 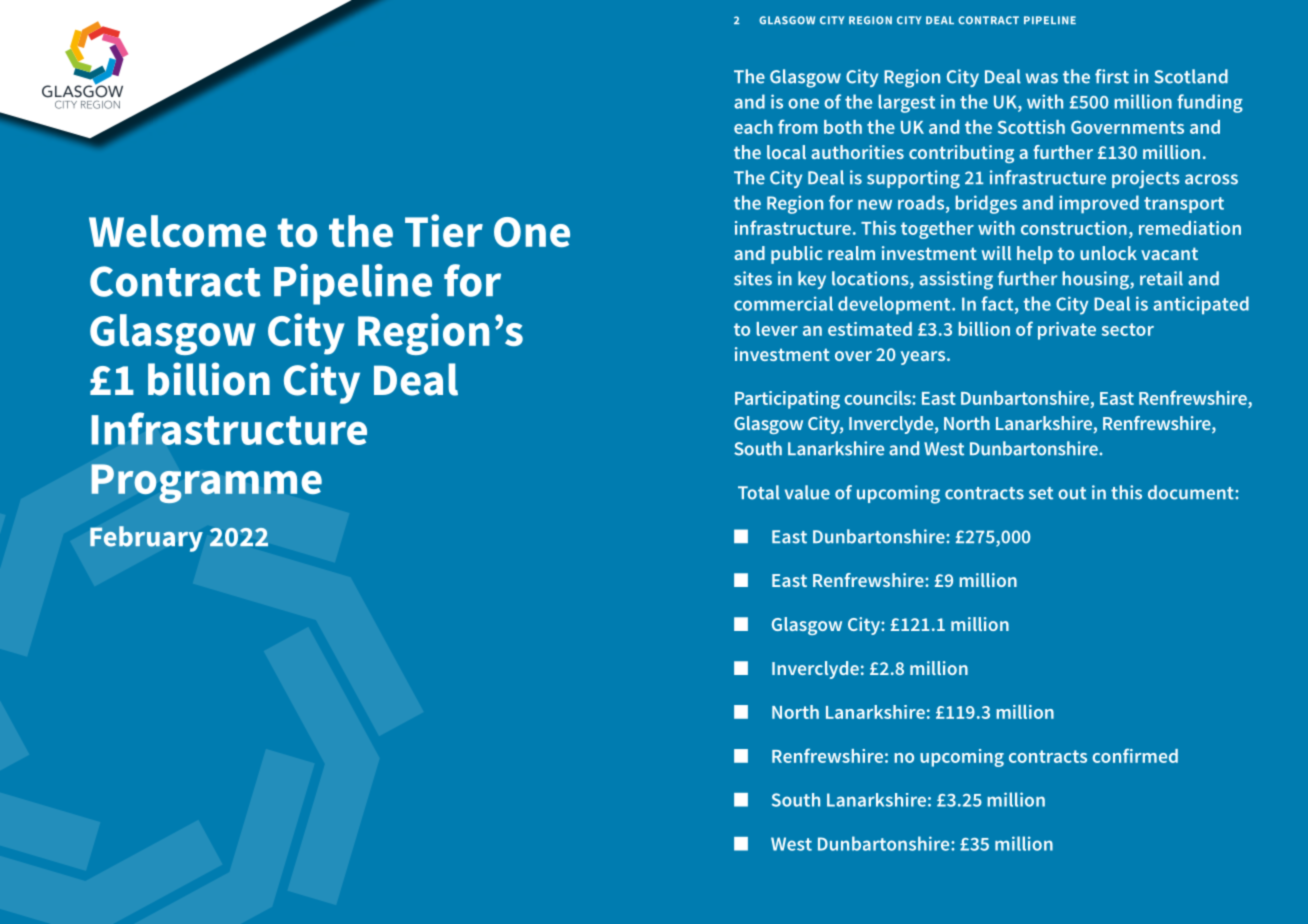 What do you see at coordinates (1067, 331) in the screenshot?
I see `private` at bounding box center [1067, 331].
